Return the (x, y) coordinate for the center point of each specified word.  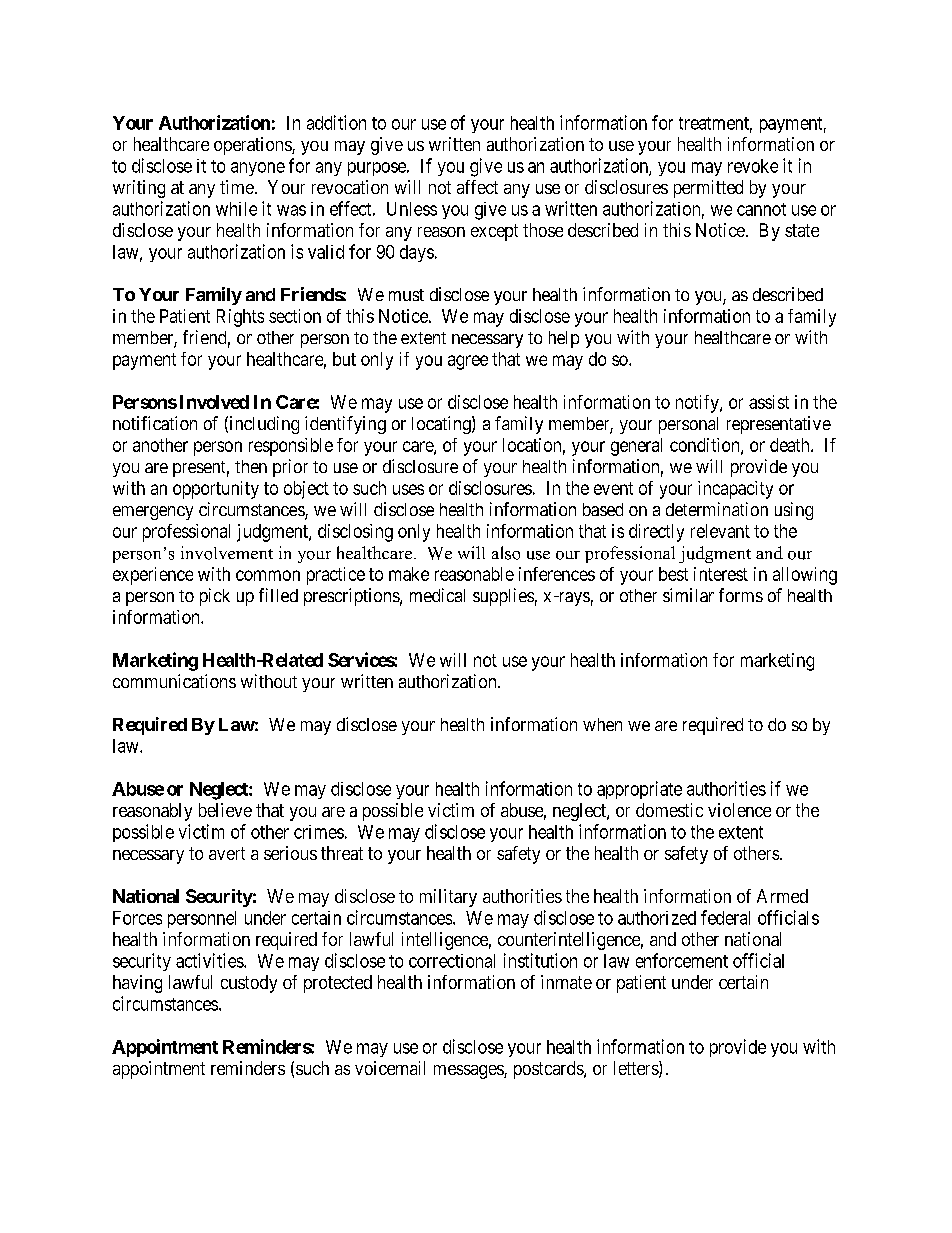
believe (225, 810)
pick (215, 597)
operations (253, 146)
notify (698, 404)
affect (477, 187)
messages (469, 1072)
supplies (503, 597)
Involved (214, 402)
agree (468, 362)
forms (741, 595)
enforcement (682, 960)
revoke (753, 166)
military (448, 898)
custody (249, 984)
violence (739, 810)
